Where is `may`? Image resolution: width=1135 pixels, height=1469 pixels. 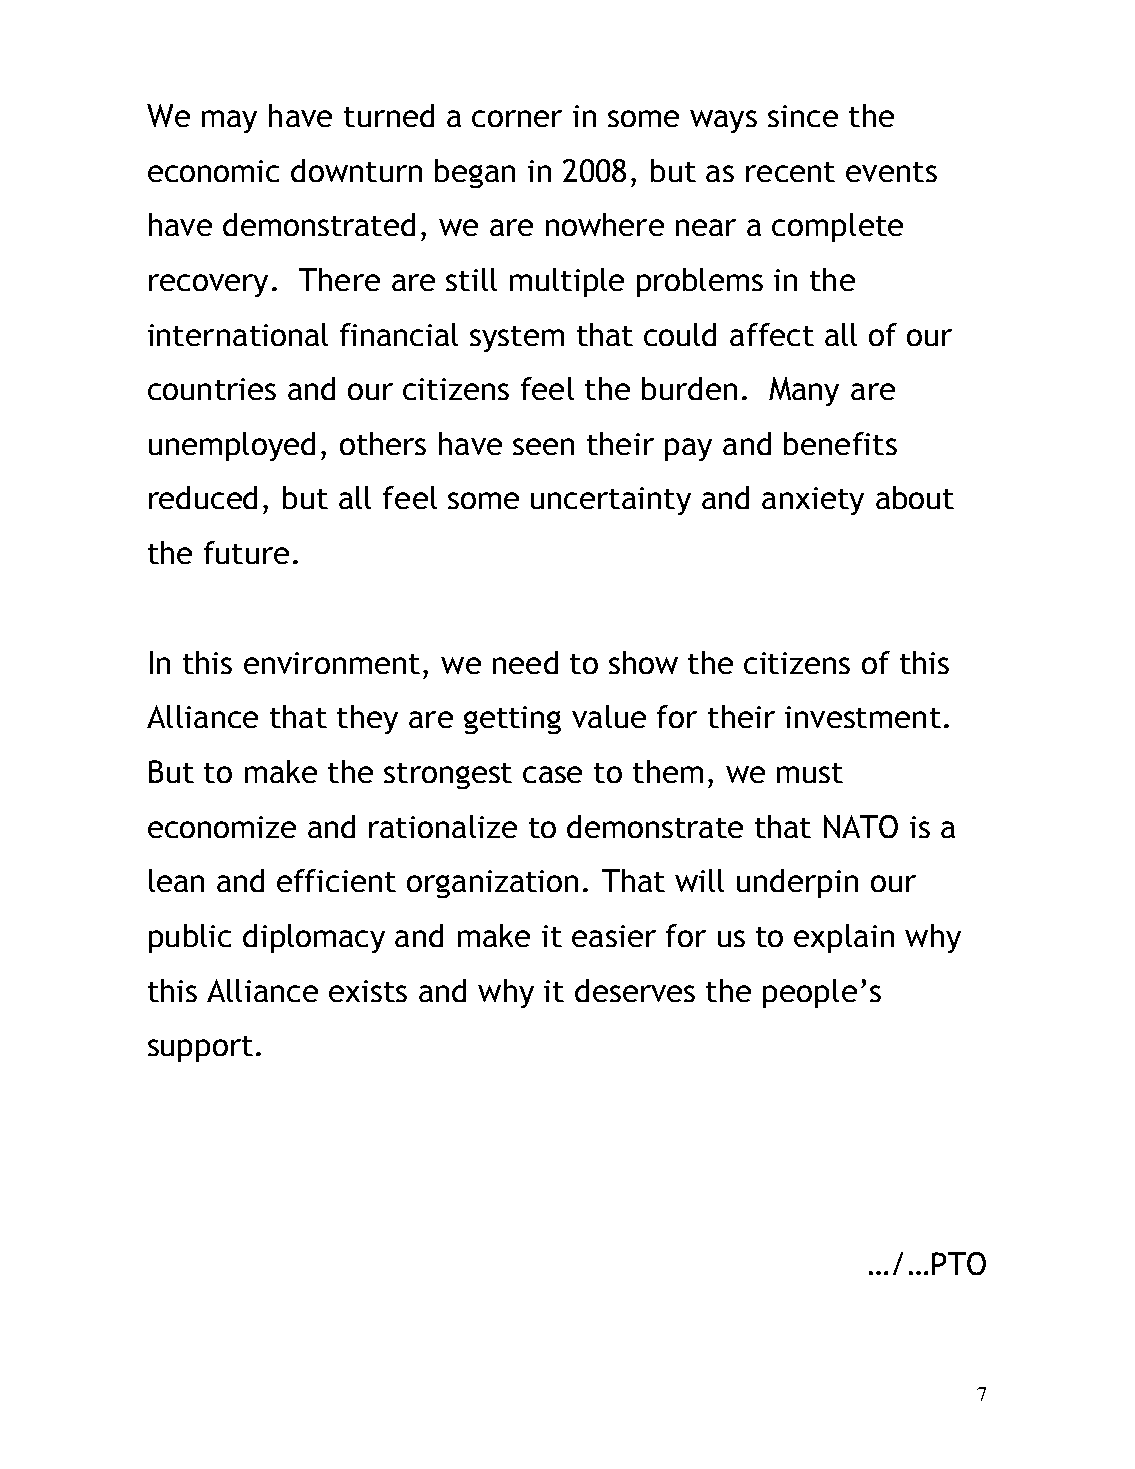
may is located at coordinates (229, 121).
